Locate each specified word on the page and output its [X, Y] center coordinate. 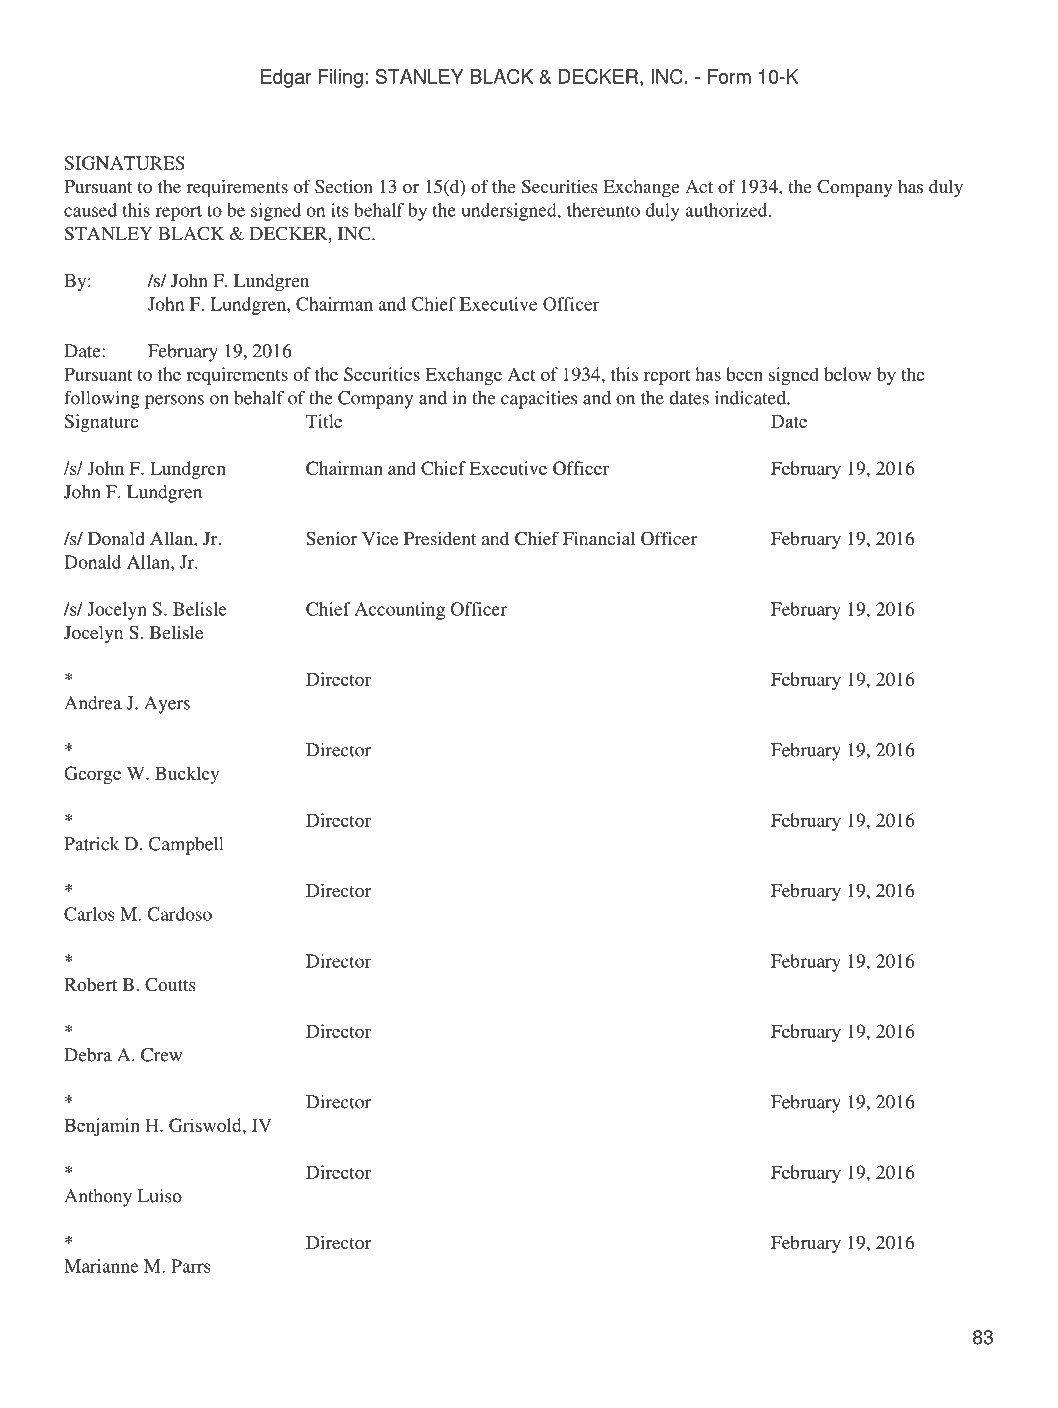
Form [729, 76]
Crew [161, 1055]
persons [174, 402]
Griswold [206, 1125]
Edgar [286, 78]
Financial [599, 538]
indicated [751, 398]
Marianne [101, 1266]
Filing [340, 78]
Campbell [186, 846]
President [440, 538]
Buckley [187, 775]
